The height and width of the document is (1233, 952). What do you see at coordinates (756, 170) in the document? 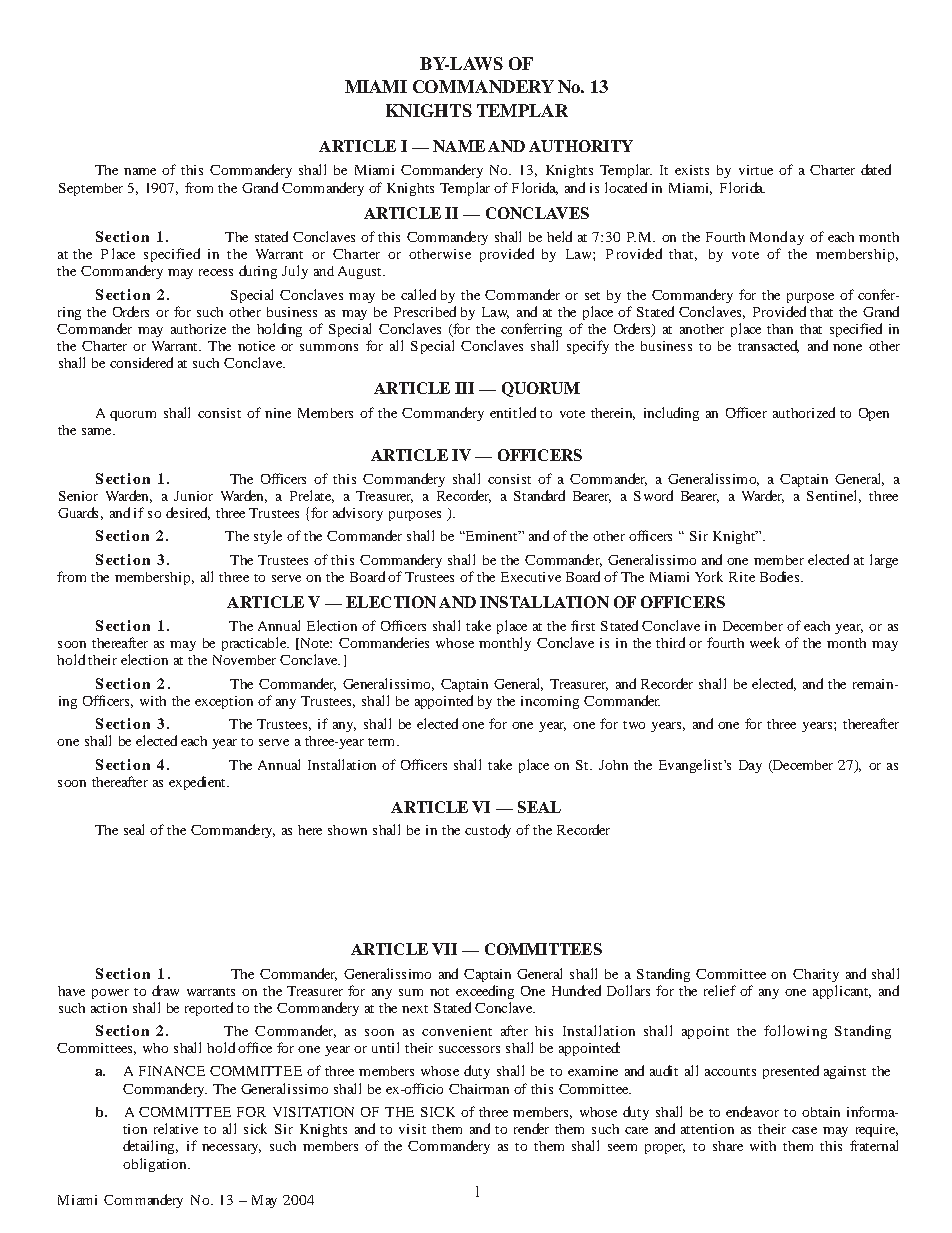
I see `virtue` at bounding box center [756, 170].
